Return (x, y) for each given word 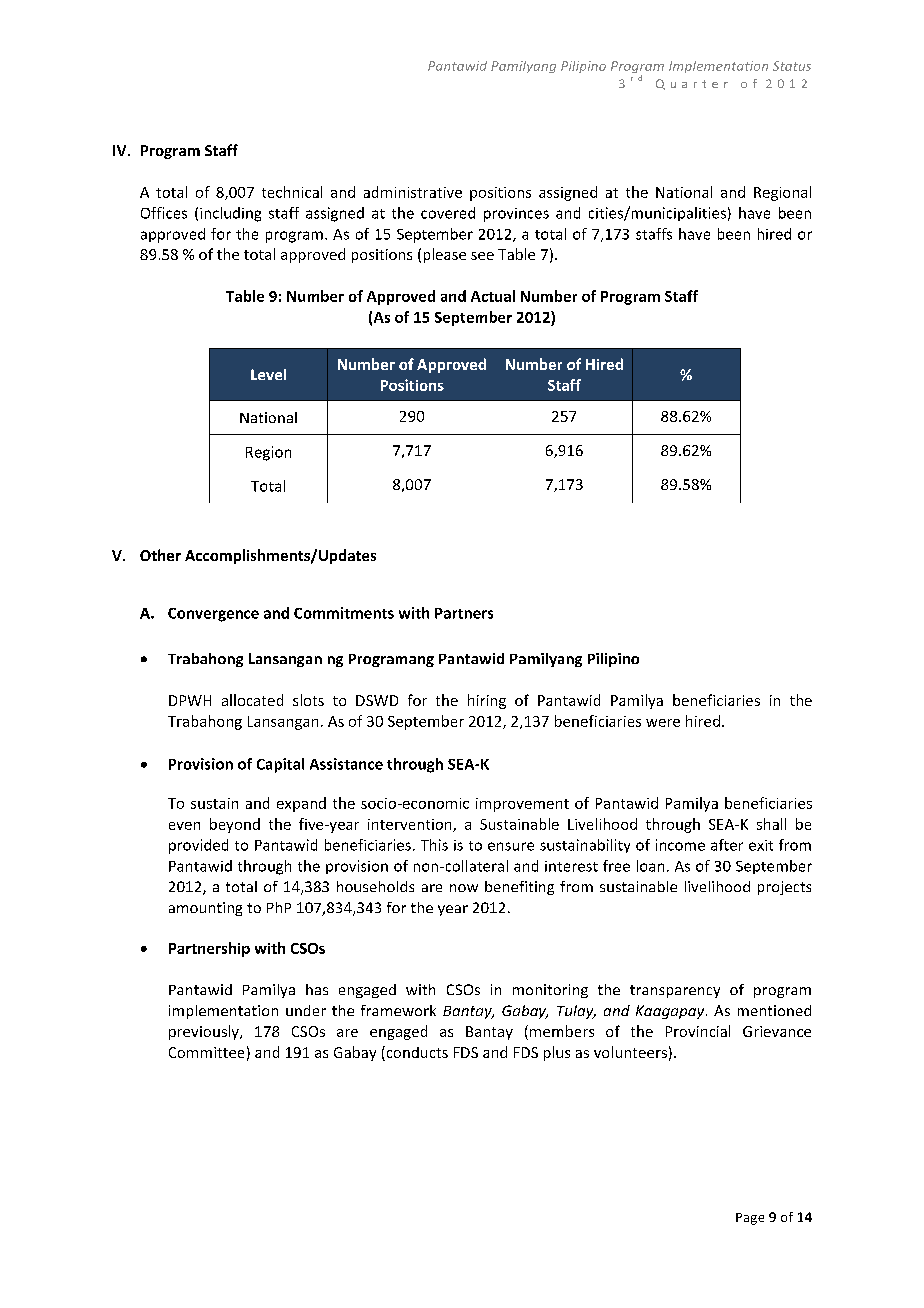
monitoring (550, 991)
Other (160, 555)
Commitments (344, 613)
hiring (487, 701)
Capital (280, 765)
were (663, 723)
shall (771, 824)
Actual (493, 296)
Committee (206, 1052)
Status (792, 66)
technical (292, 192)
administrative (413, 192)
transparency (675, 991)
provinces (516, 215)
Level (268, 374)
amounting (205, 909)
